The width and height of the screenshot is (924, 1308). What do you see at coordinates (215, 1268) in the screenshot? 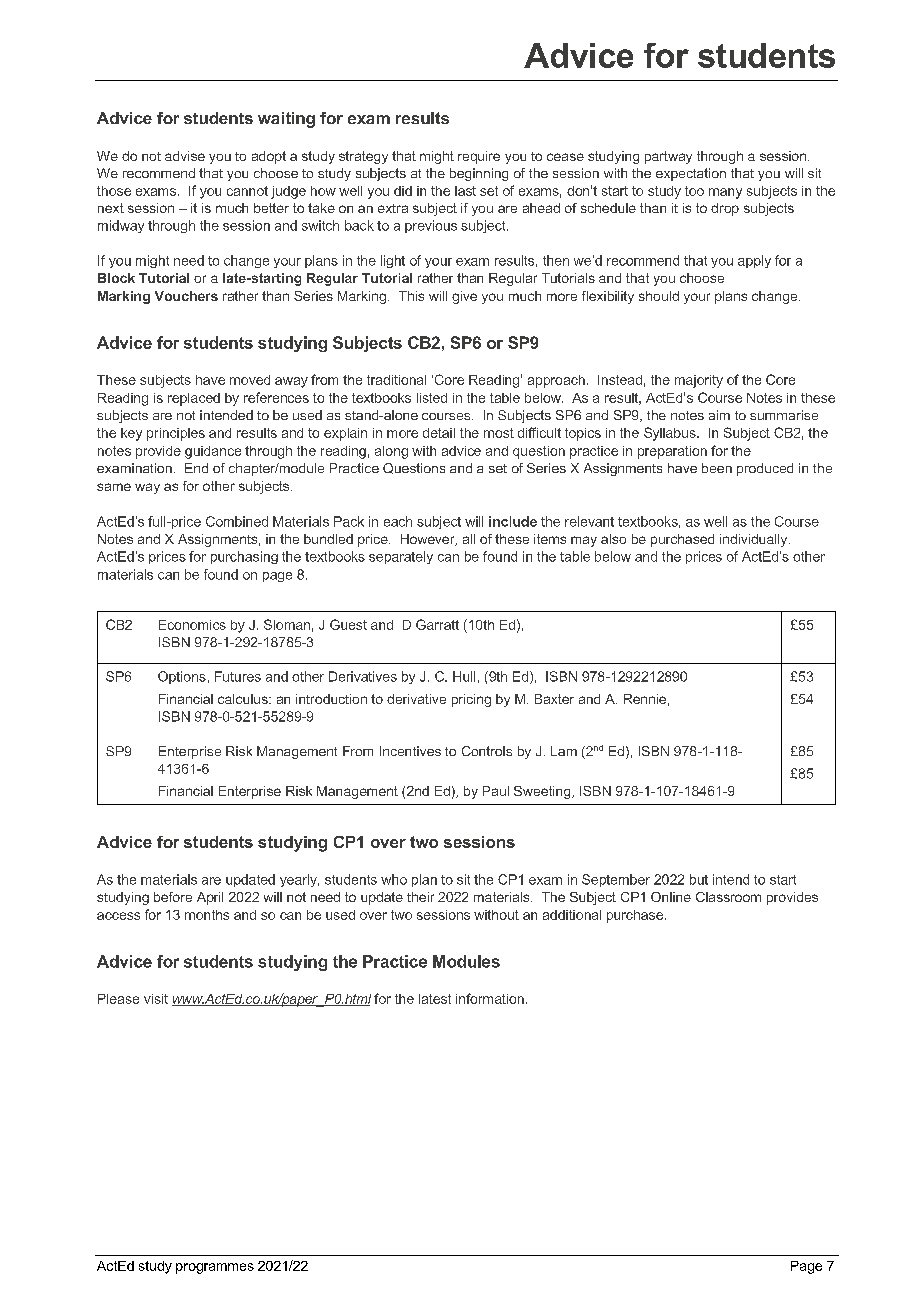
I see `programmes` at bounding box center [215, 1268].
